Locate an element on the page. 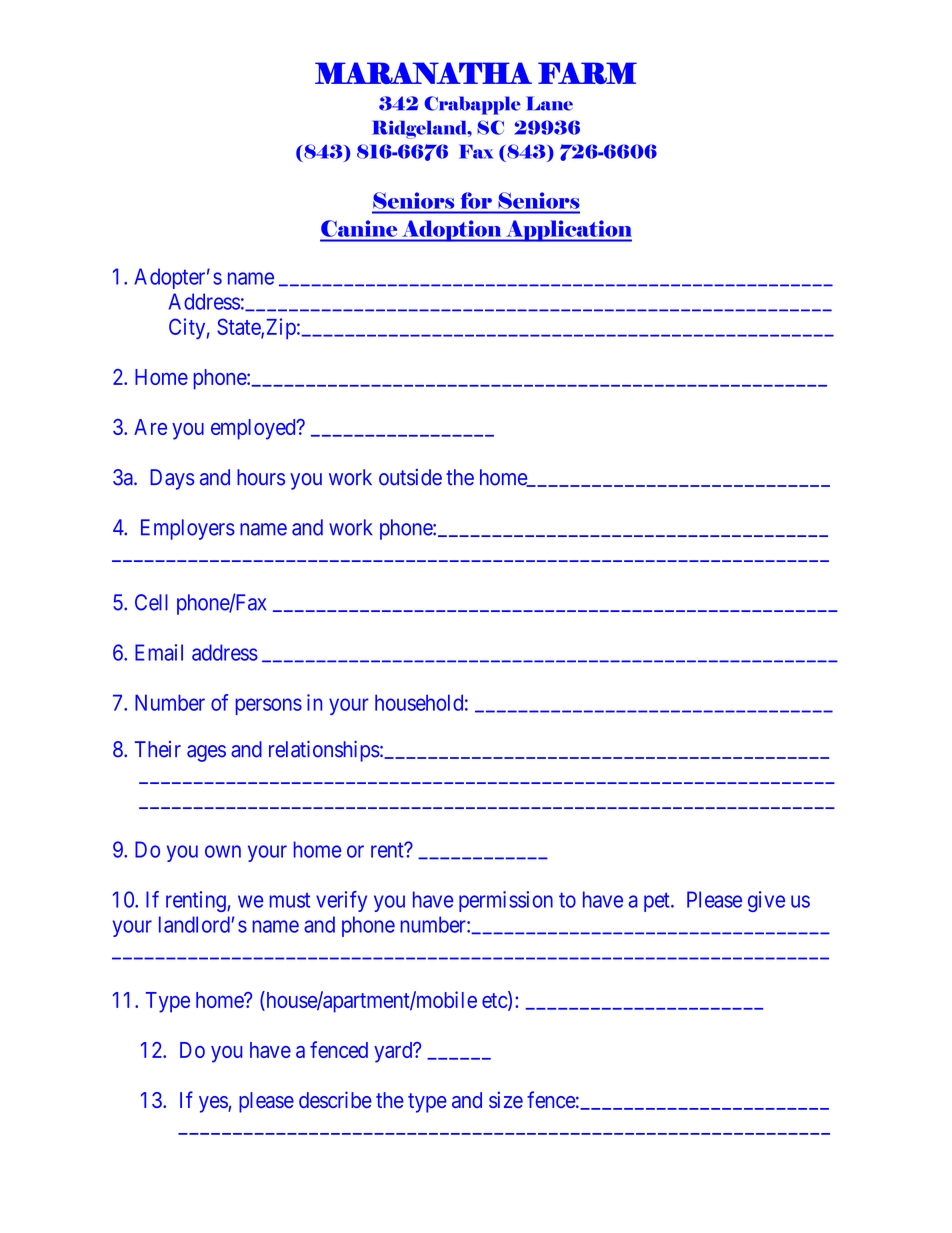 The height and width of the image is (1233, 952). outside is located at coordinates (410, 477).
